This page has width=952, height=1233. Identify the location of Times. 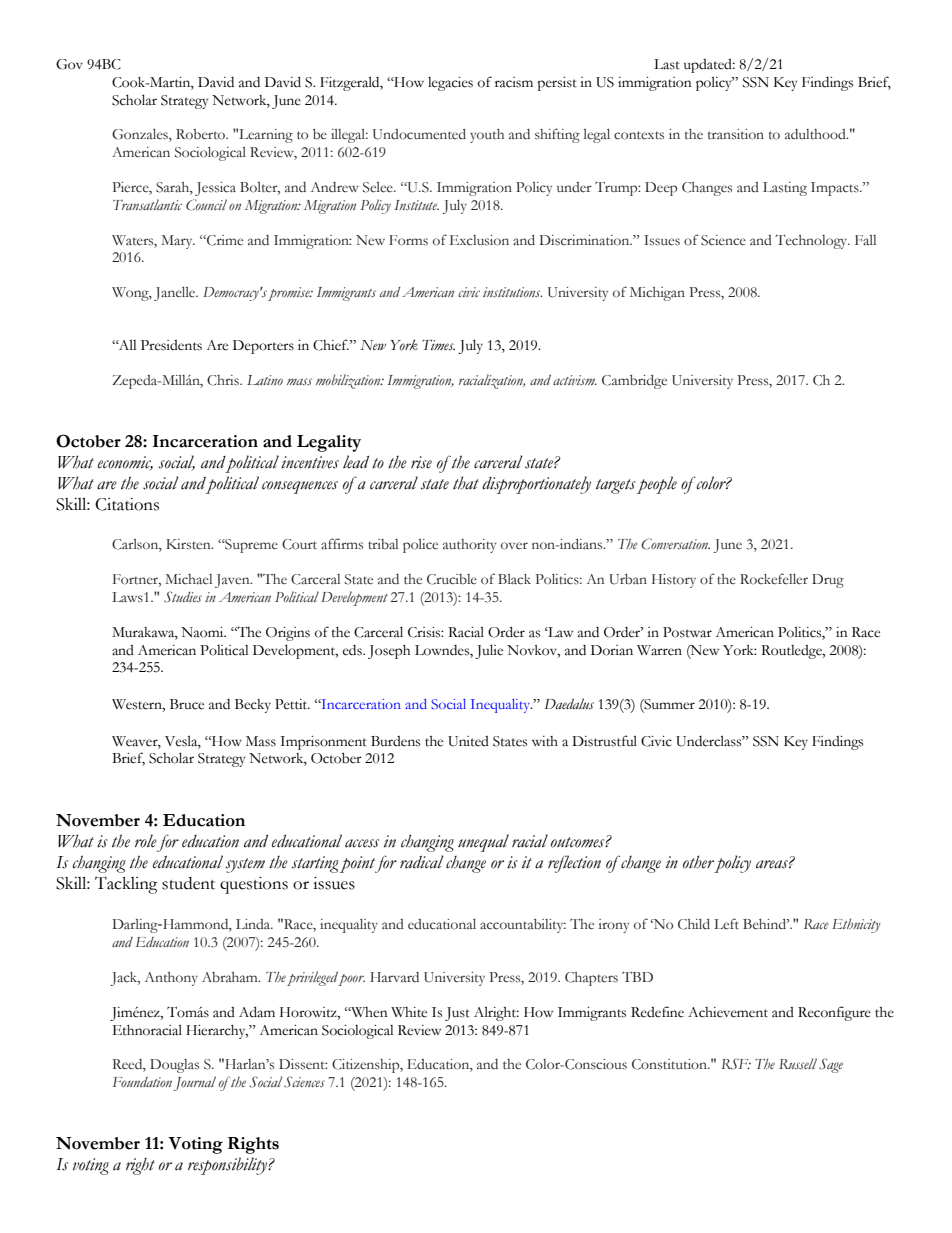
(438, 345).
